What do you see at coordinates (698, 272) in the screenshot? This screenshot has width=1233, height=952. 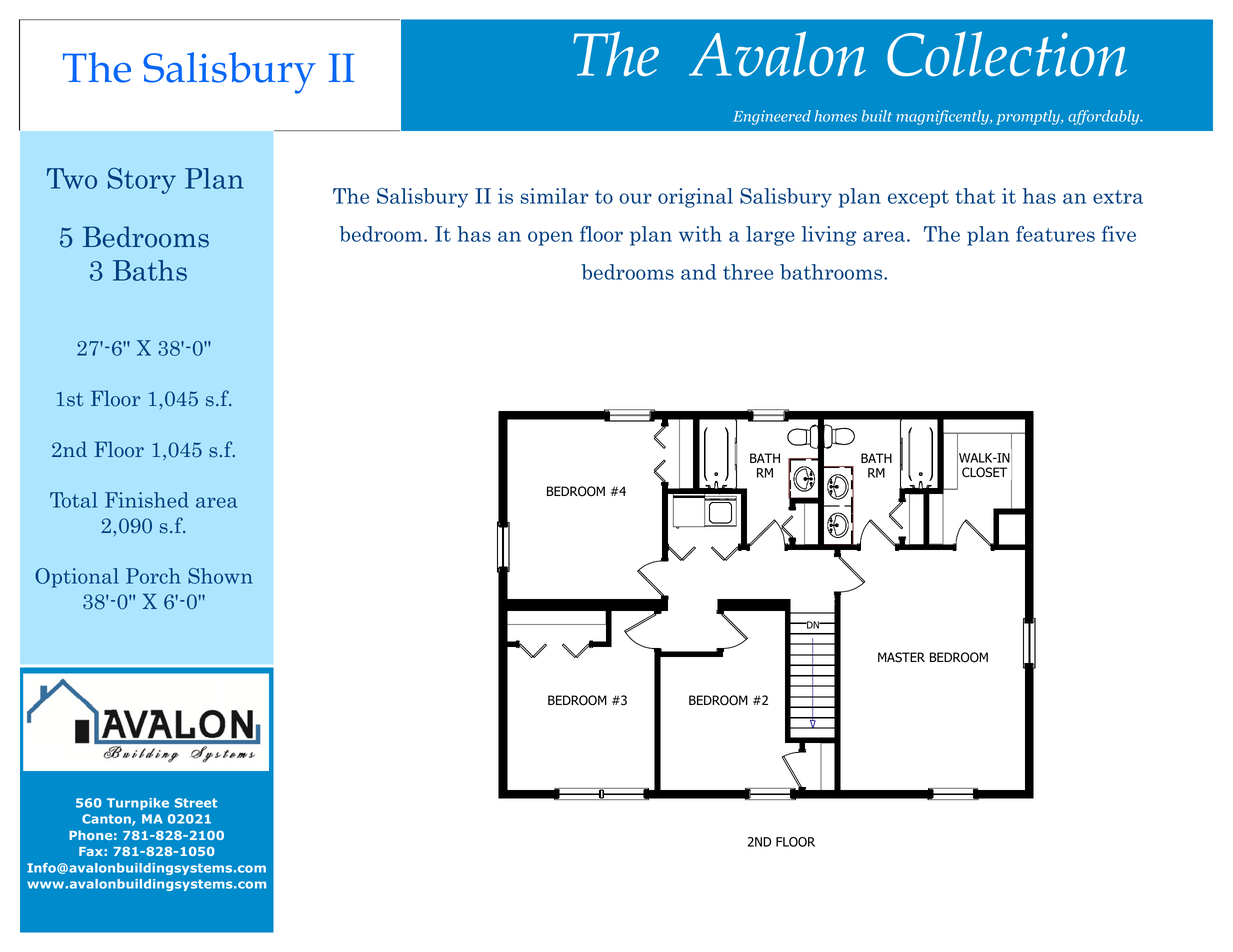 I see `and` at bounding box center [698, 272].
